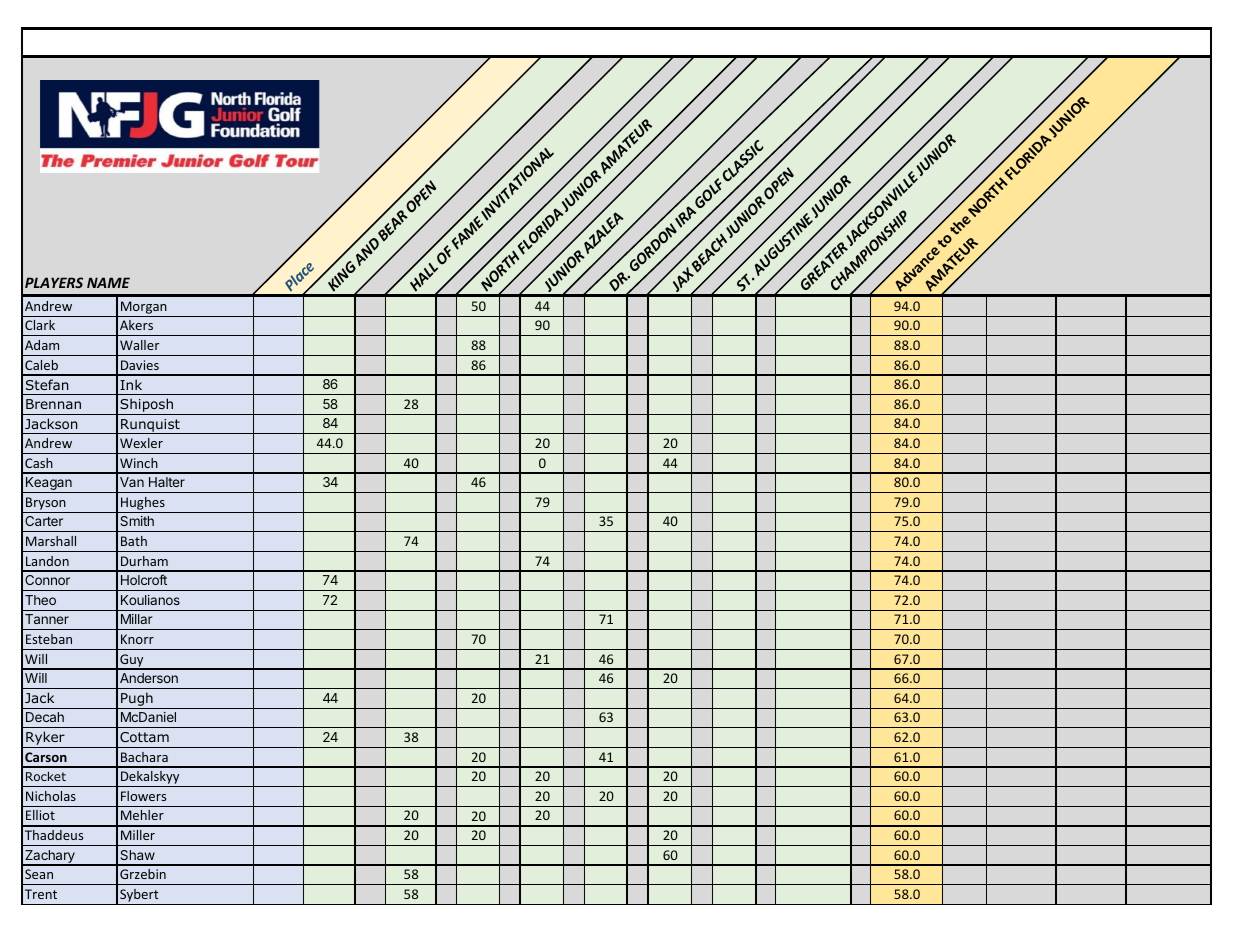 The width and height of the screenshot is (1233, 952). I want to click on World, so click(649, 318).
